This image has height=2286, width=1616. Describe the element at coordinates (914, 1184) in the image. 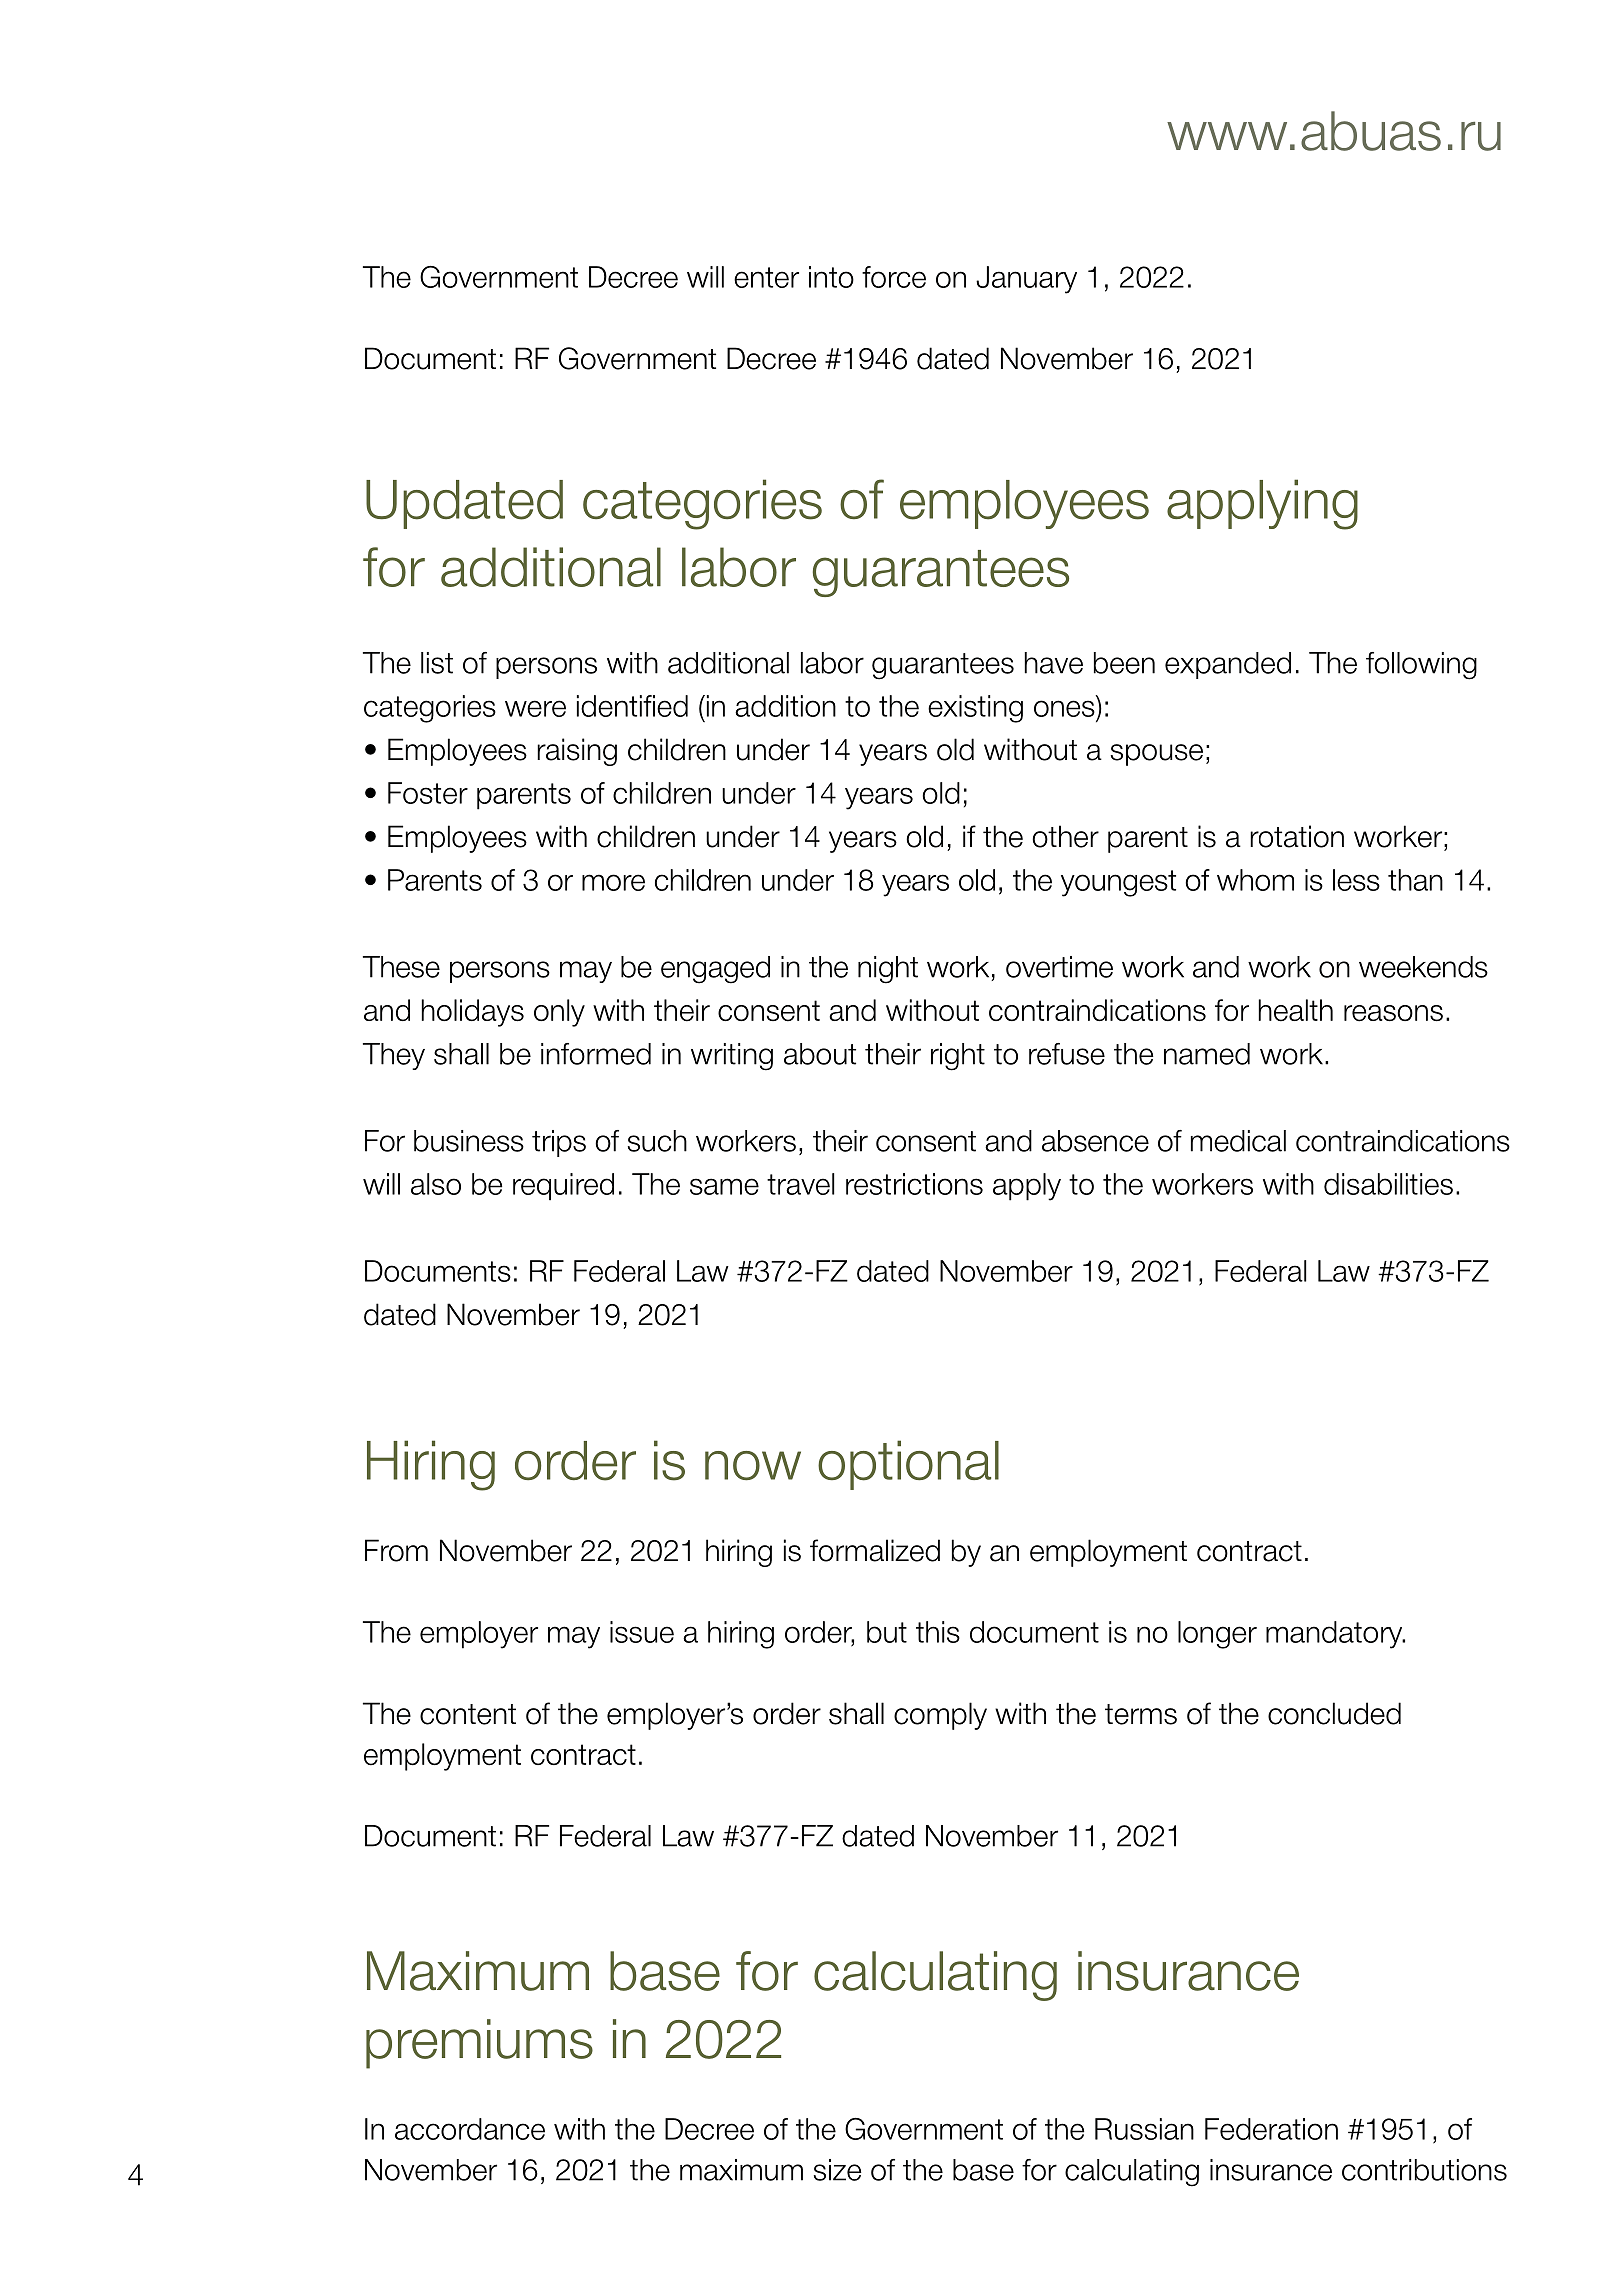

I see `restrictions` at that location.
